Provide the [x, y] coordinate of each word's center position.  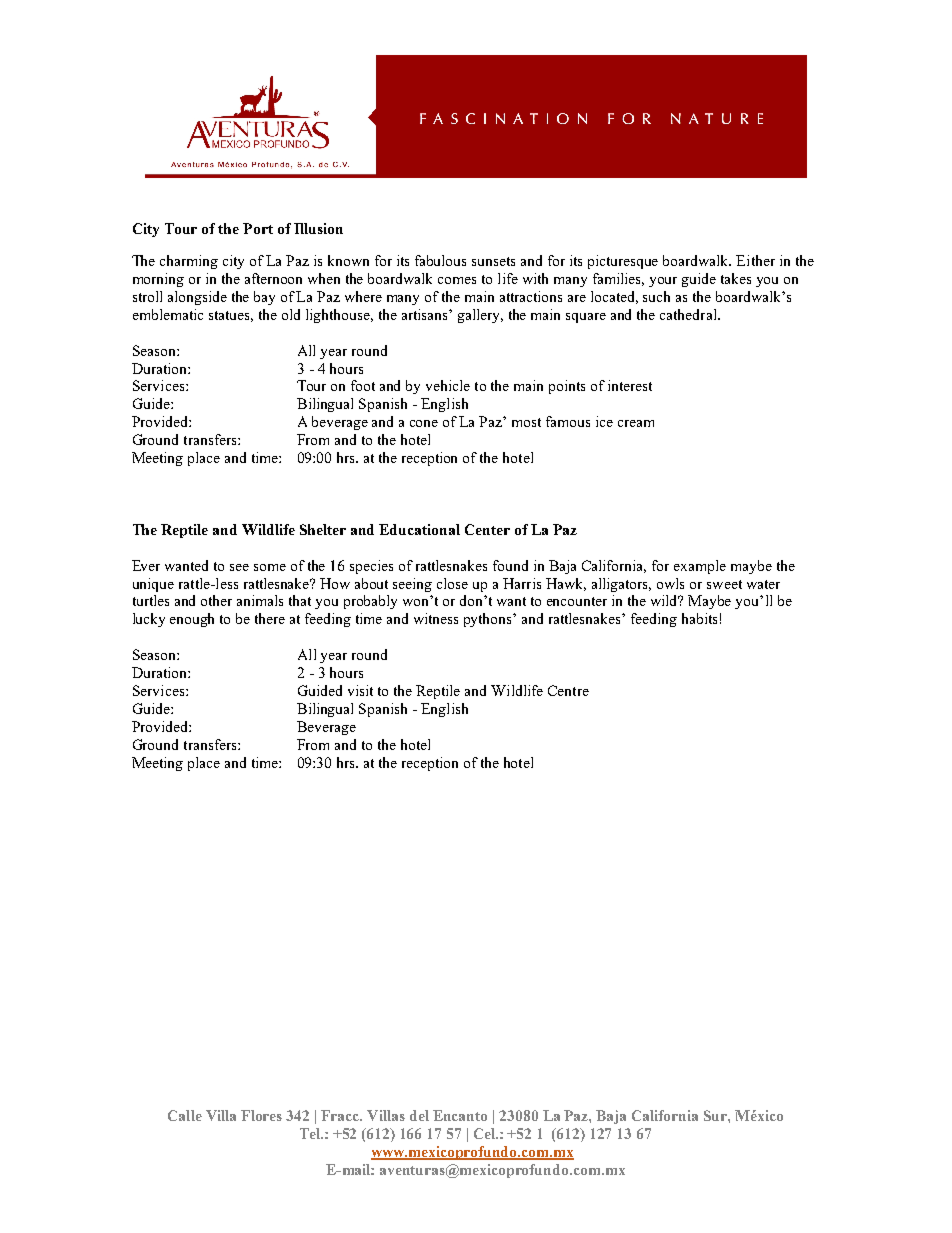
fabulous [440, 260]
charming [189, 262]
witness [436, 618]
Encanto [460, 1115]
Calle [185, 1115]
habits [699, 618]
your [663, 282]
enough [192, 620]
